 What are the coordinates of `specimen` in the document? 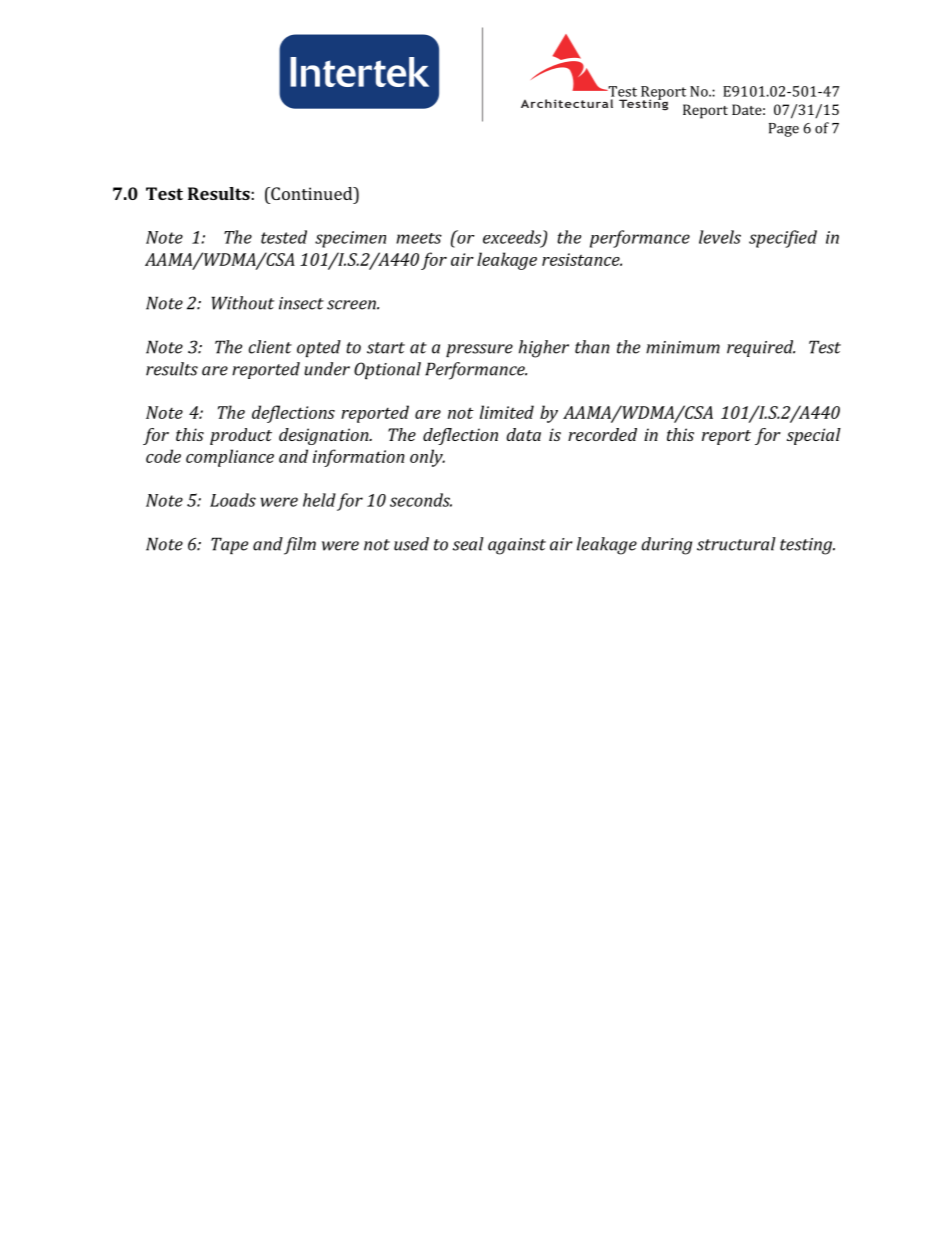 It's located at (350, 239).
